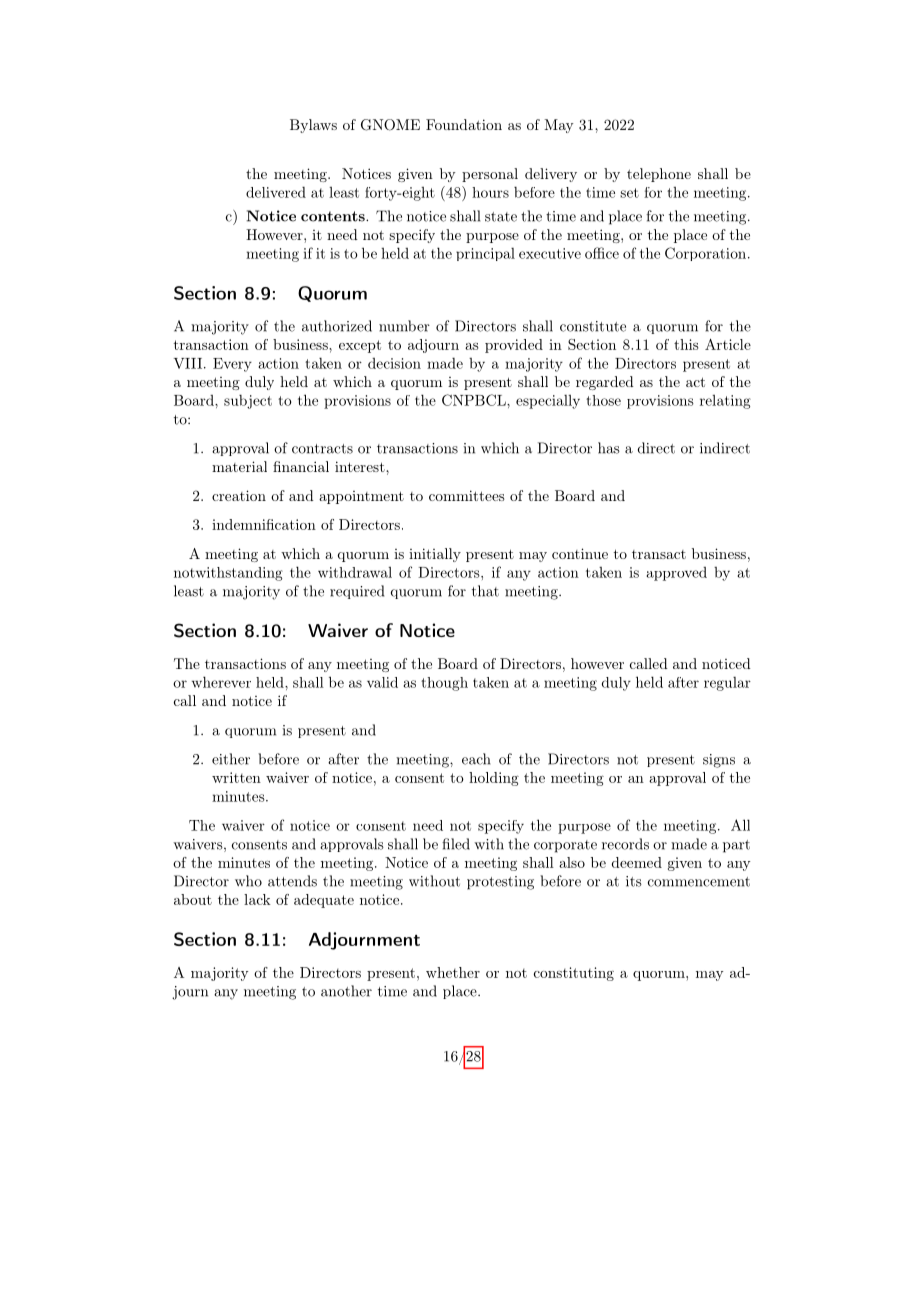 Image resolution: width=924 pixels, height=1308 pixels. I want to click on lack, so click(257, 899).
